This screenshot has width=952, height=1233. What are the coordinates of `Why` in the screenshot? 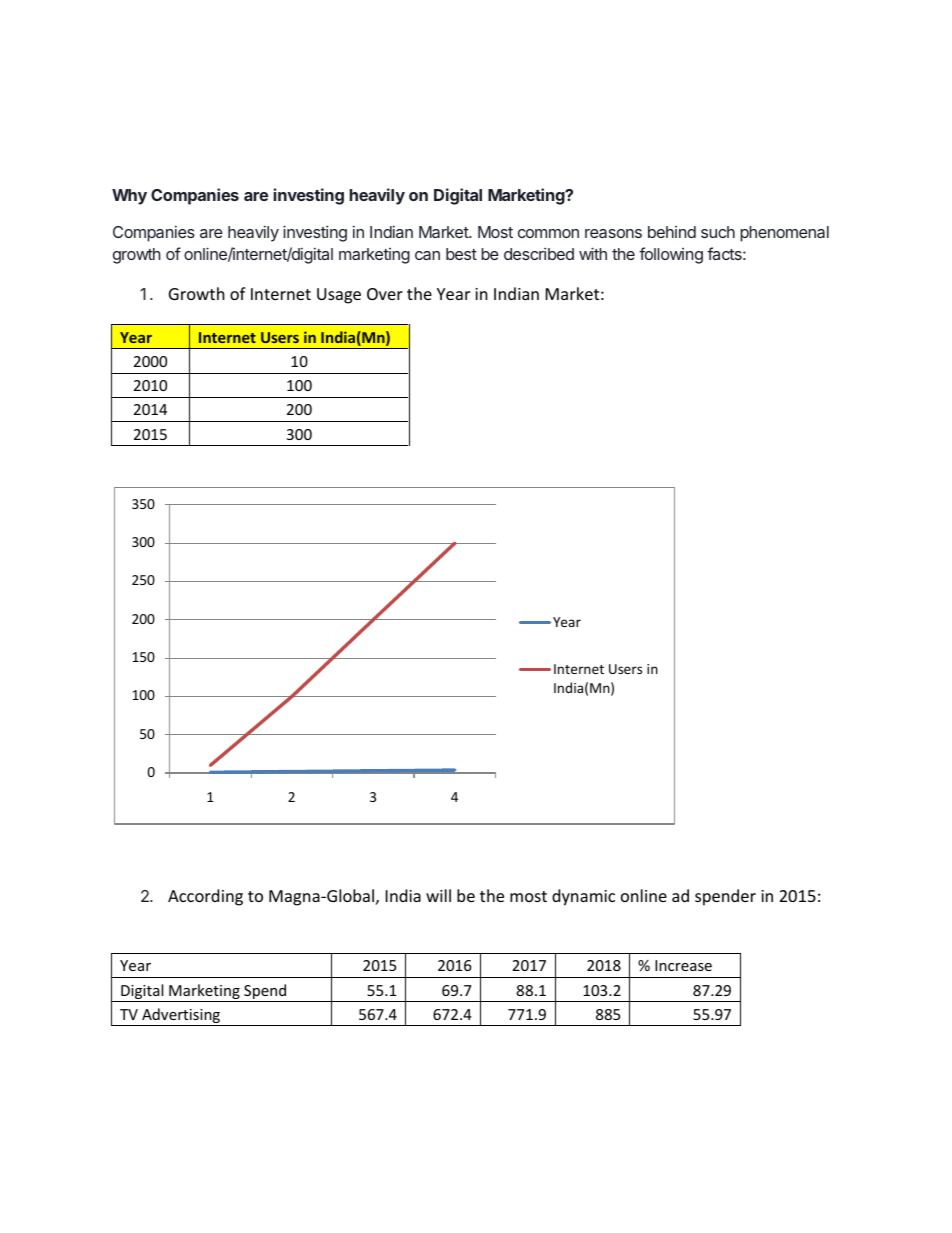 It's located at (129, 197).
